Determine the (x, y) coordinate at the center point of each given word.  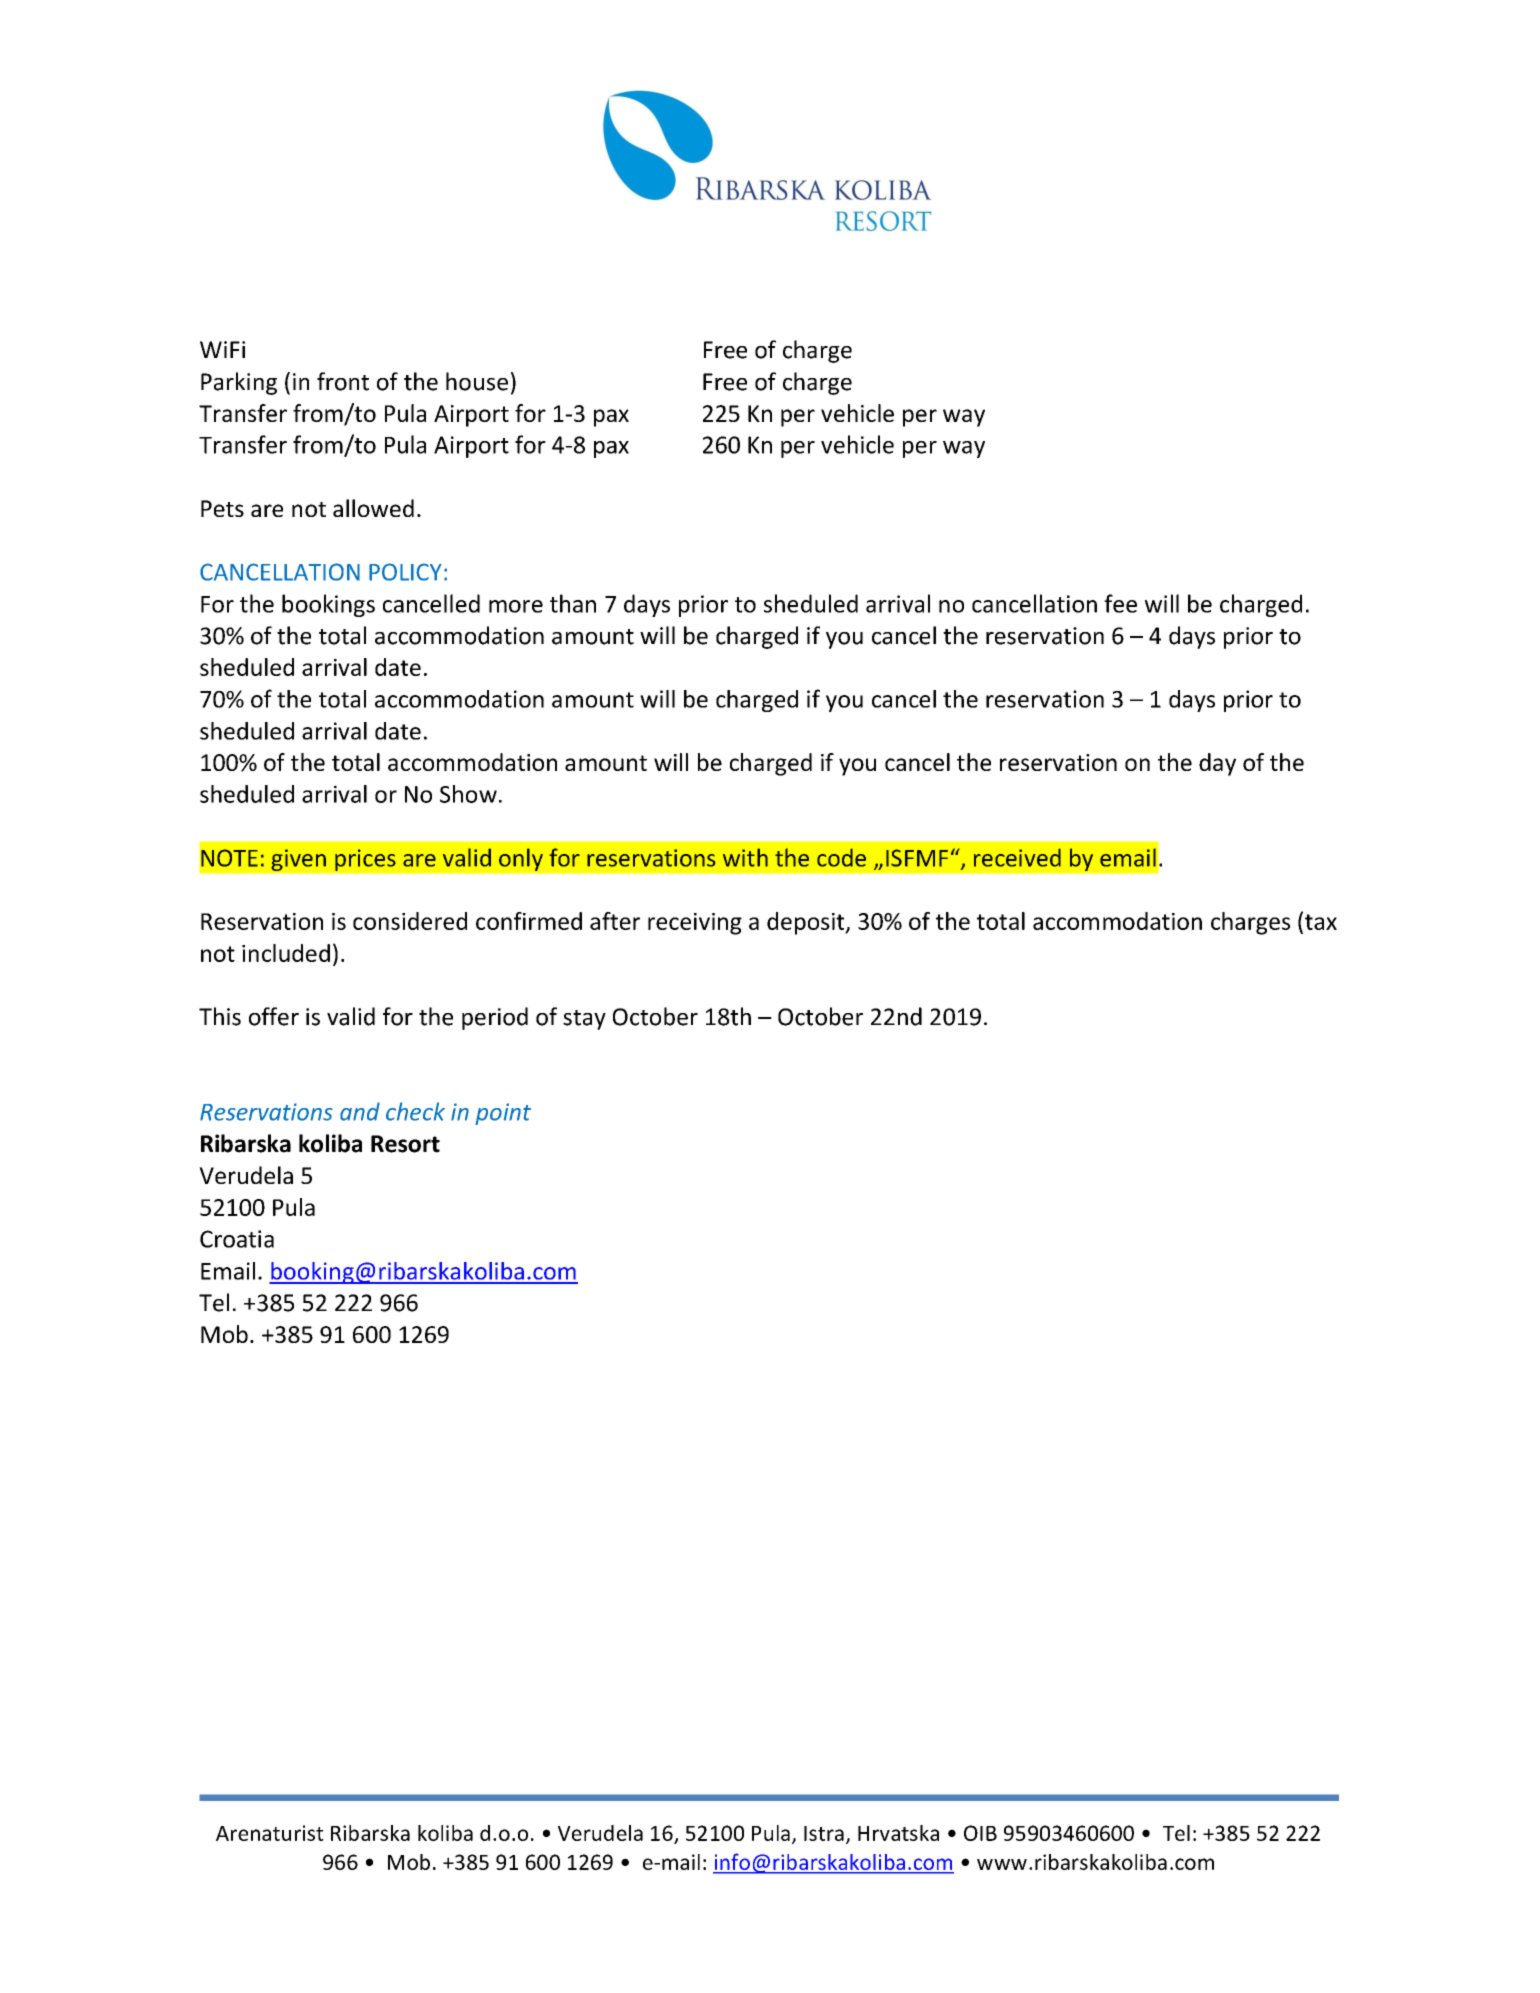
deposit (807, 923)
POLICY (405, 572)
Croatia (237, 1239)
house (477, 381)
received (1017, 857)
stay (584, 1020)
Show (468, 794)
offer (274, 1016)
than (573, 603)
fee (1120, 603)
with (745, 857)
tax (1321, 922)
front (343, 381)
